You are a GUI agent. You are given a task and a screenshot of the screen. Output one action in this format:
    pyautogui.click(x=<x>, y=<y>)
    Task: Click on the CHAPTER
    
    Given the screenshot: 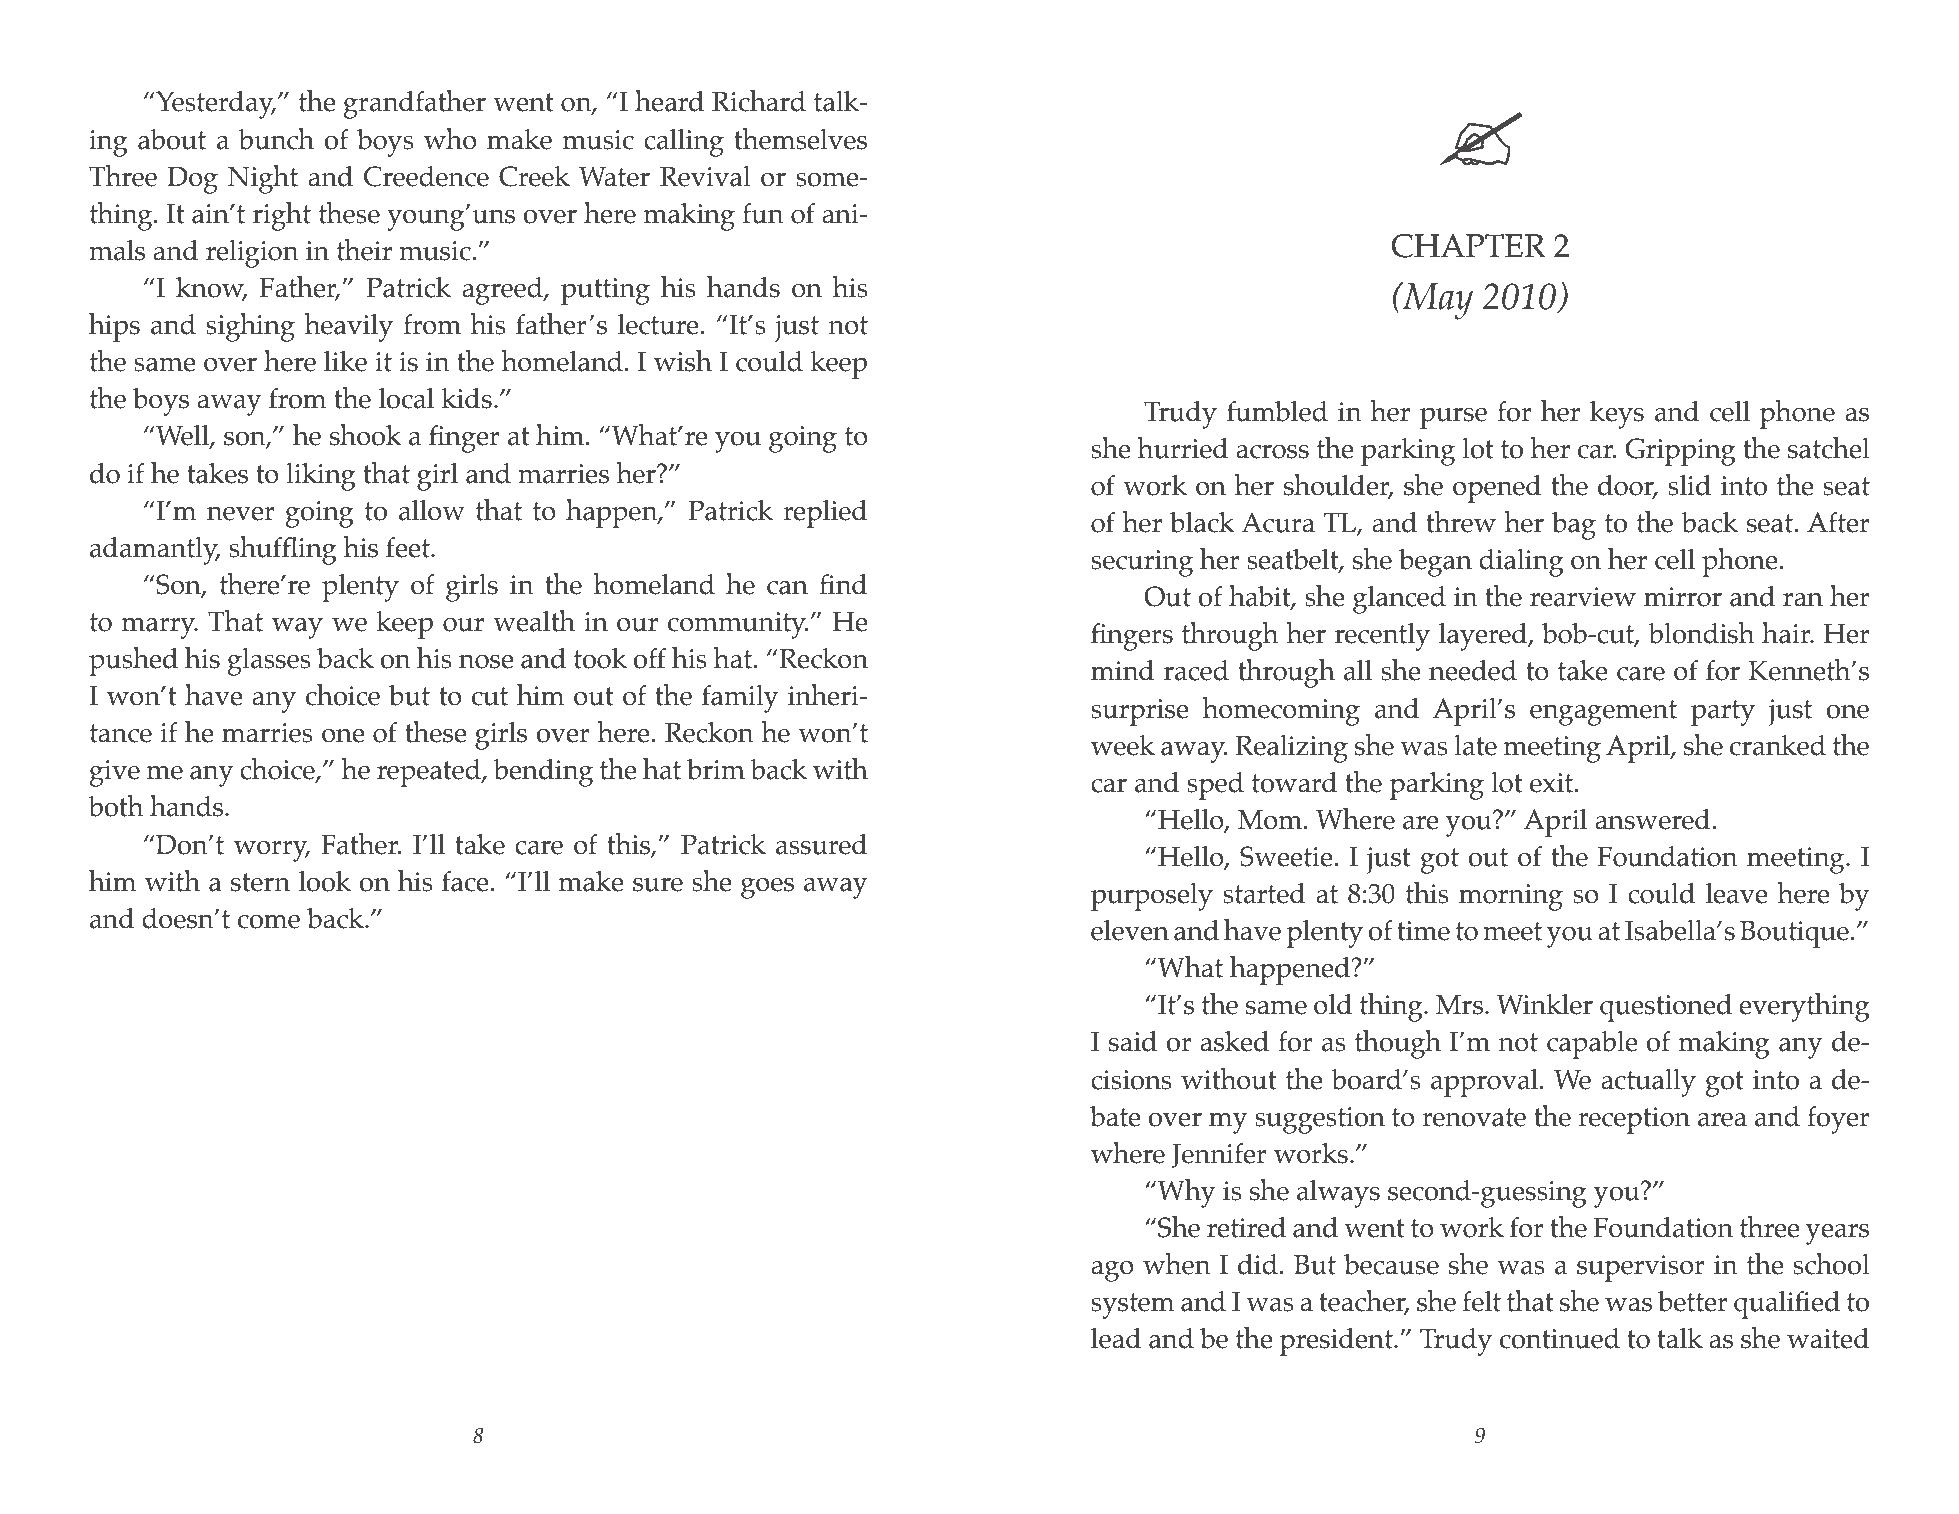 What is the action you would take?
    pyautogui.click(x=1468, y=246)
